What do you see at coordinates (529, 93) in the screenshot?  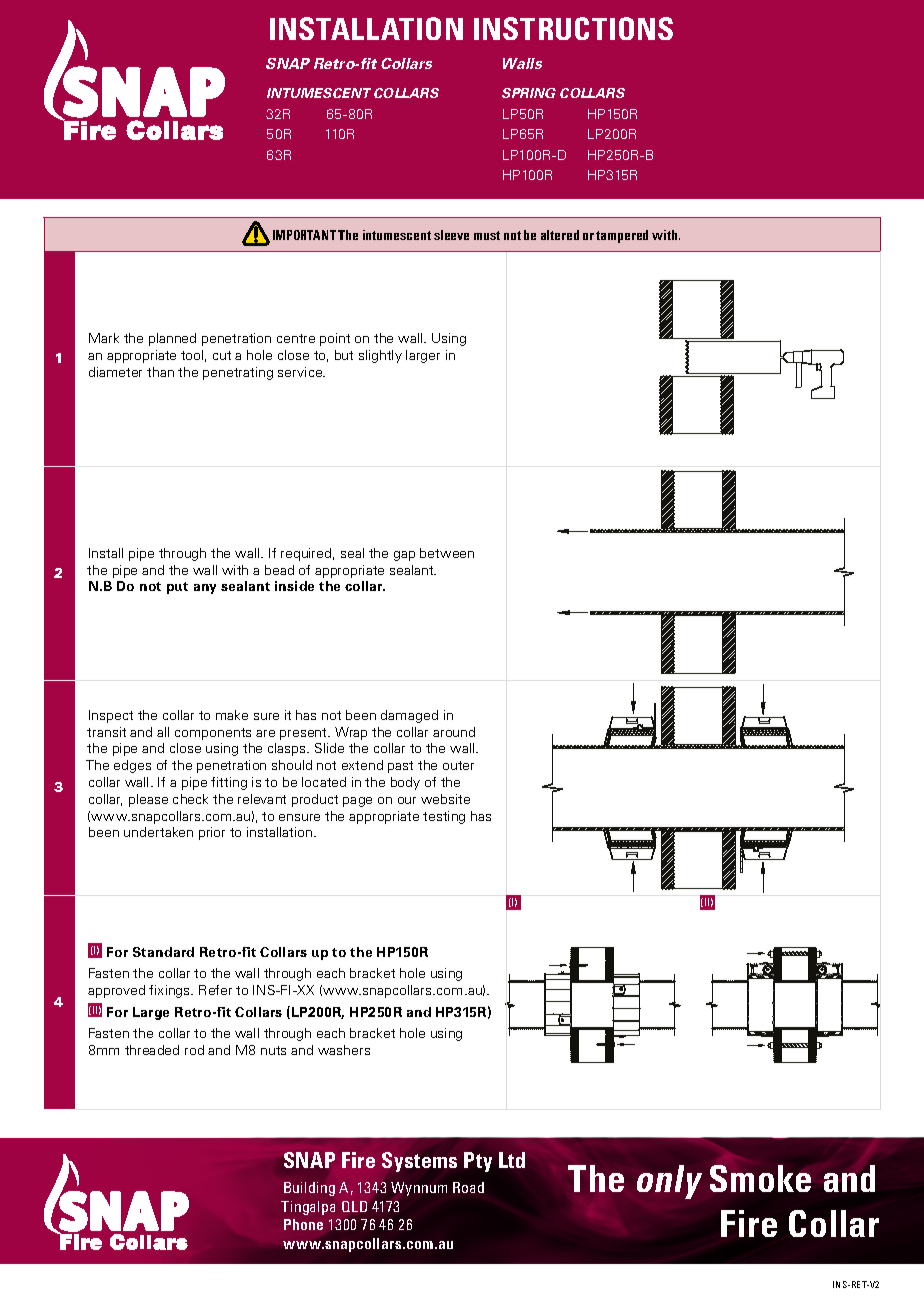 I see `SPRING` at bounding box center [529, 93].
